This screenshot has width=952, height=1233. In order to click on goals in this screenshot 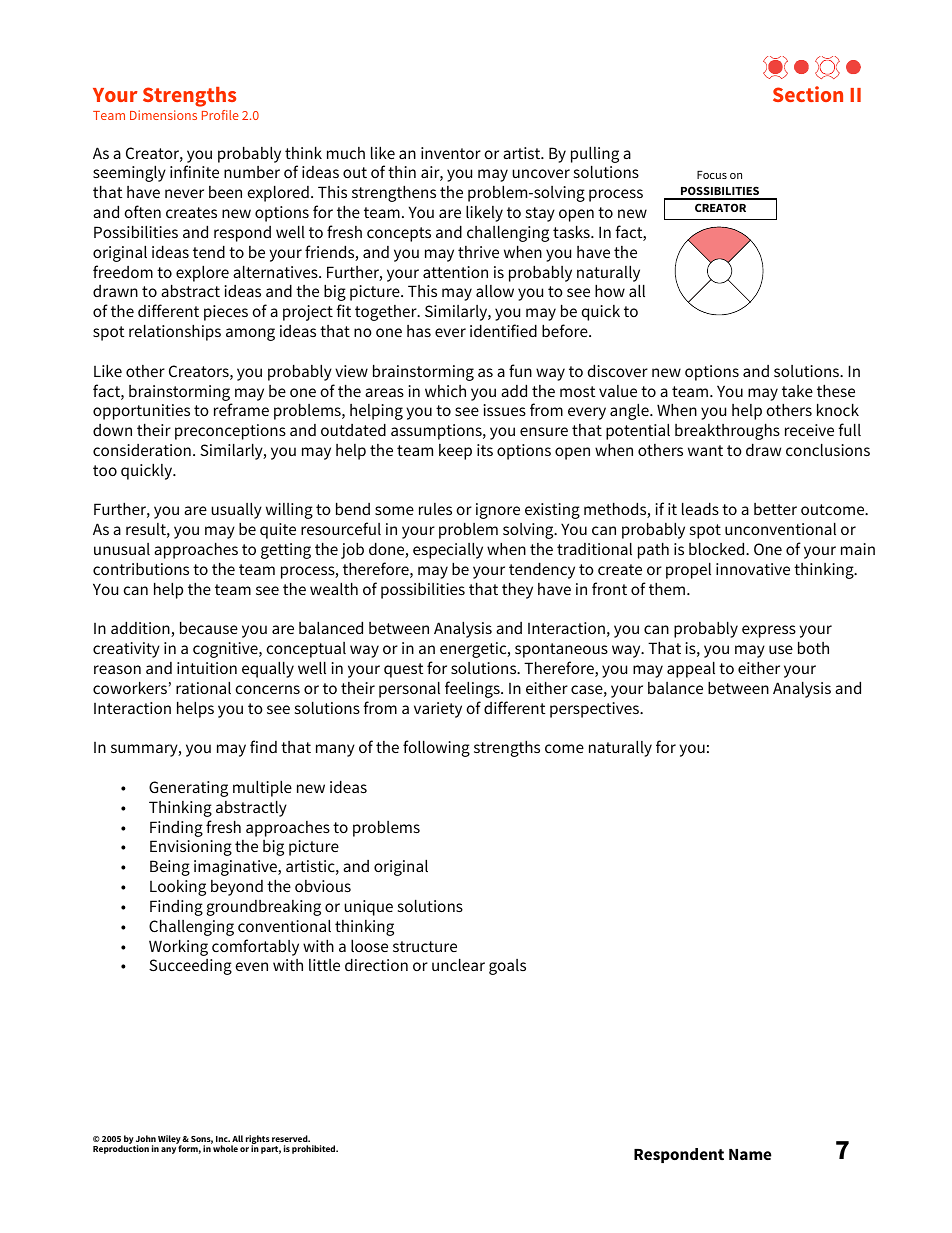, I will do `click(507, 967)`.
